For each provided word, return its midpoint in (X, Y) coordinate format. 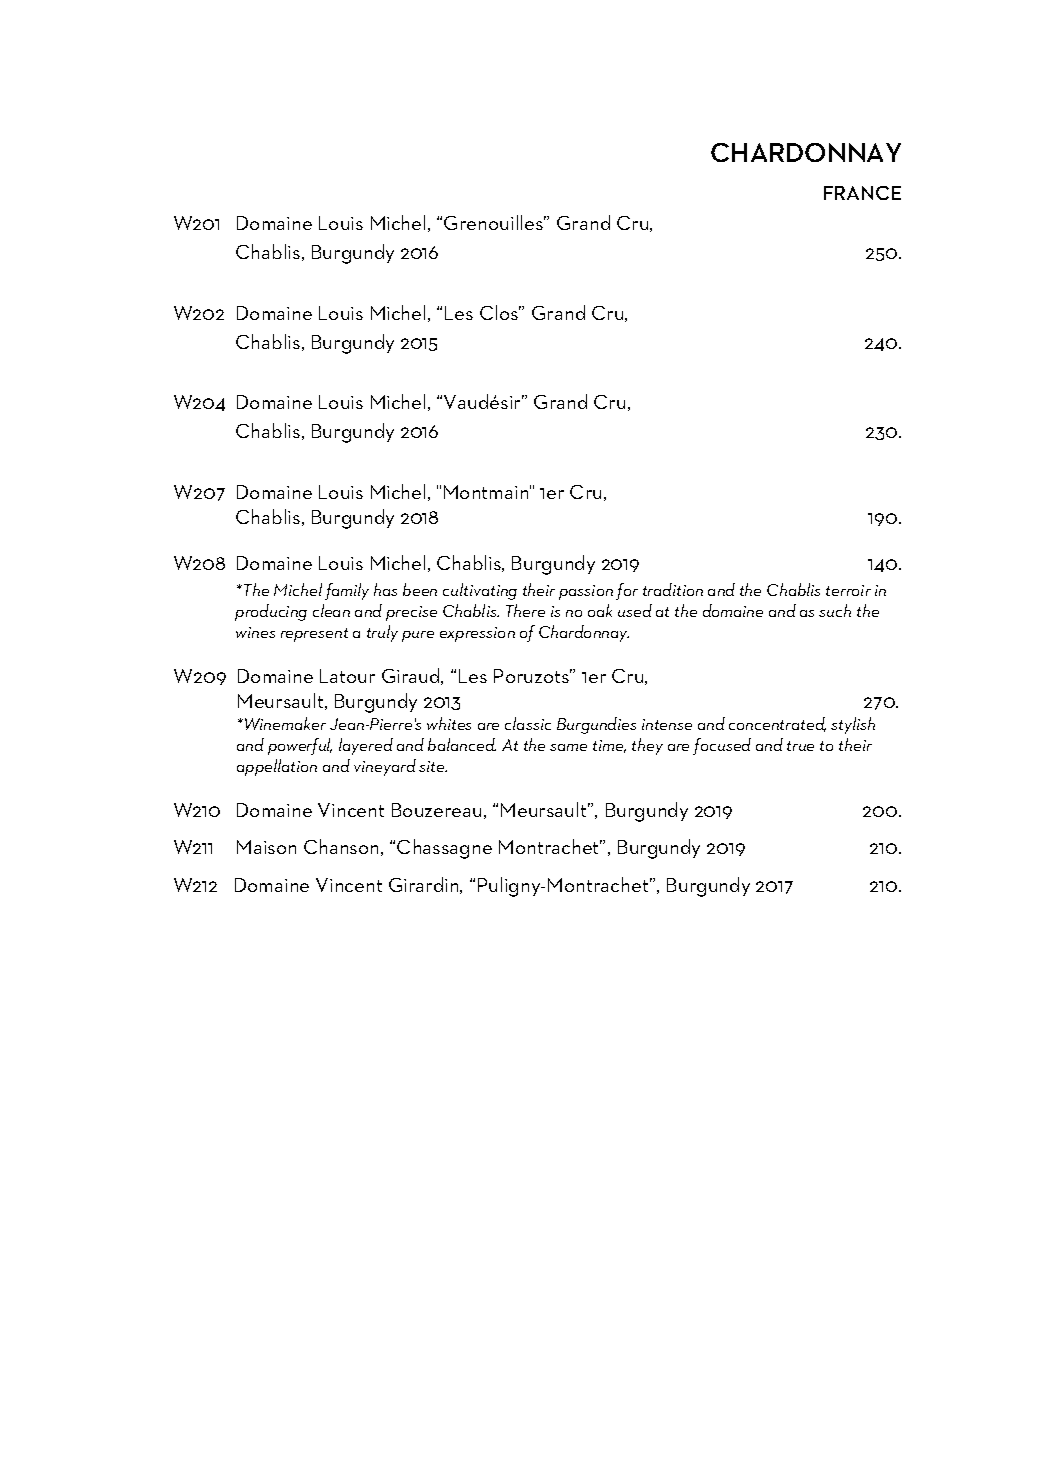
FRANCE (862, 193)
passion (586, 592)
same (568, 747)
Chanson (341, 846)
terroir (848, 590)
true (800, 746)
